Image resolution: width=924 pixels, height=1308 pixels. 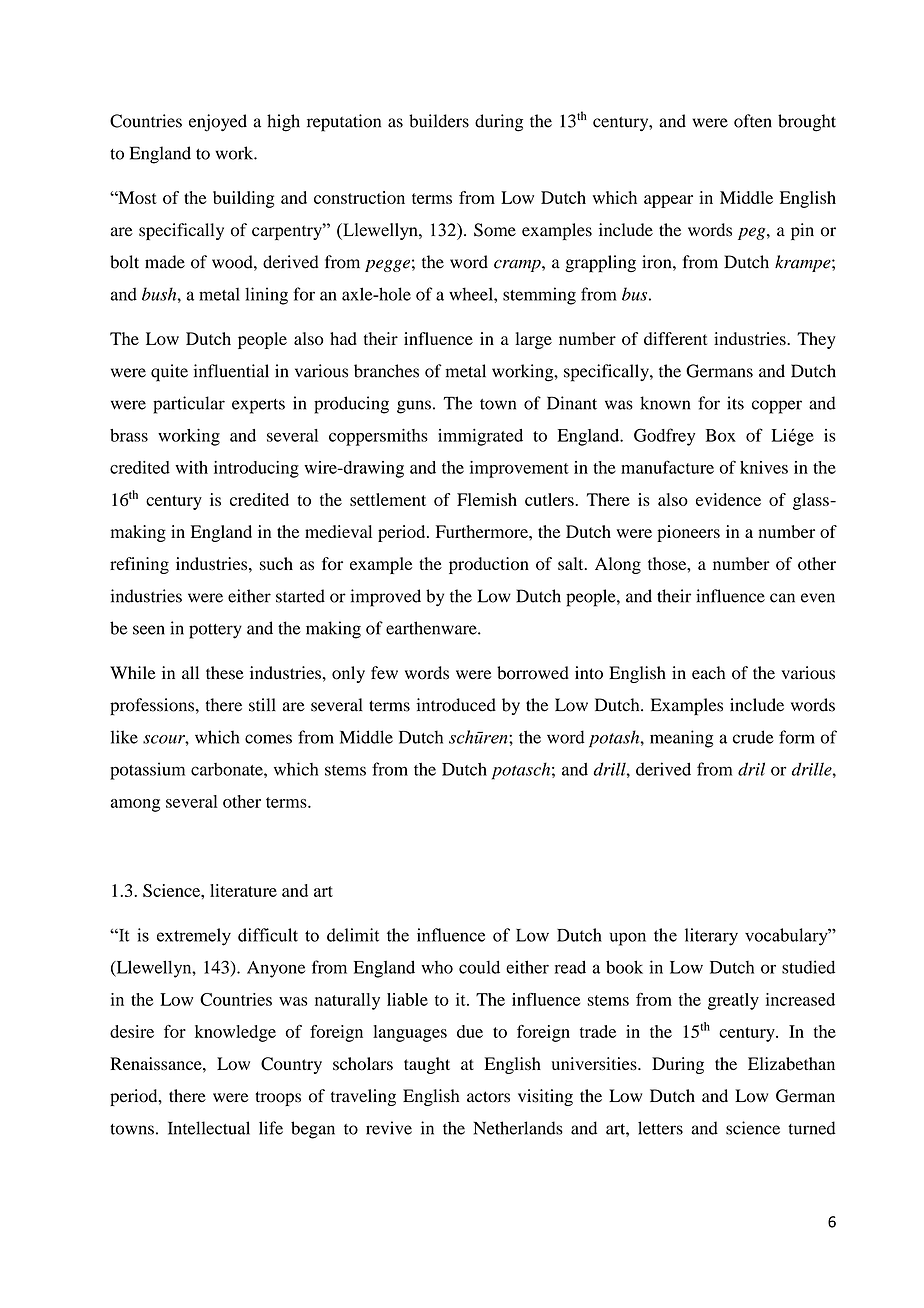 What do you see at coordinates (735, 403) in the document?
I see `its` at bounding box center [735, 403].
